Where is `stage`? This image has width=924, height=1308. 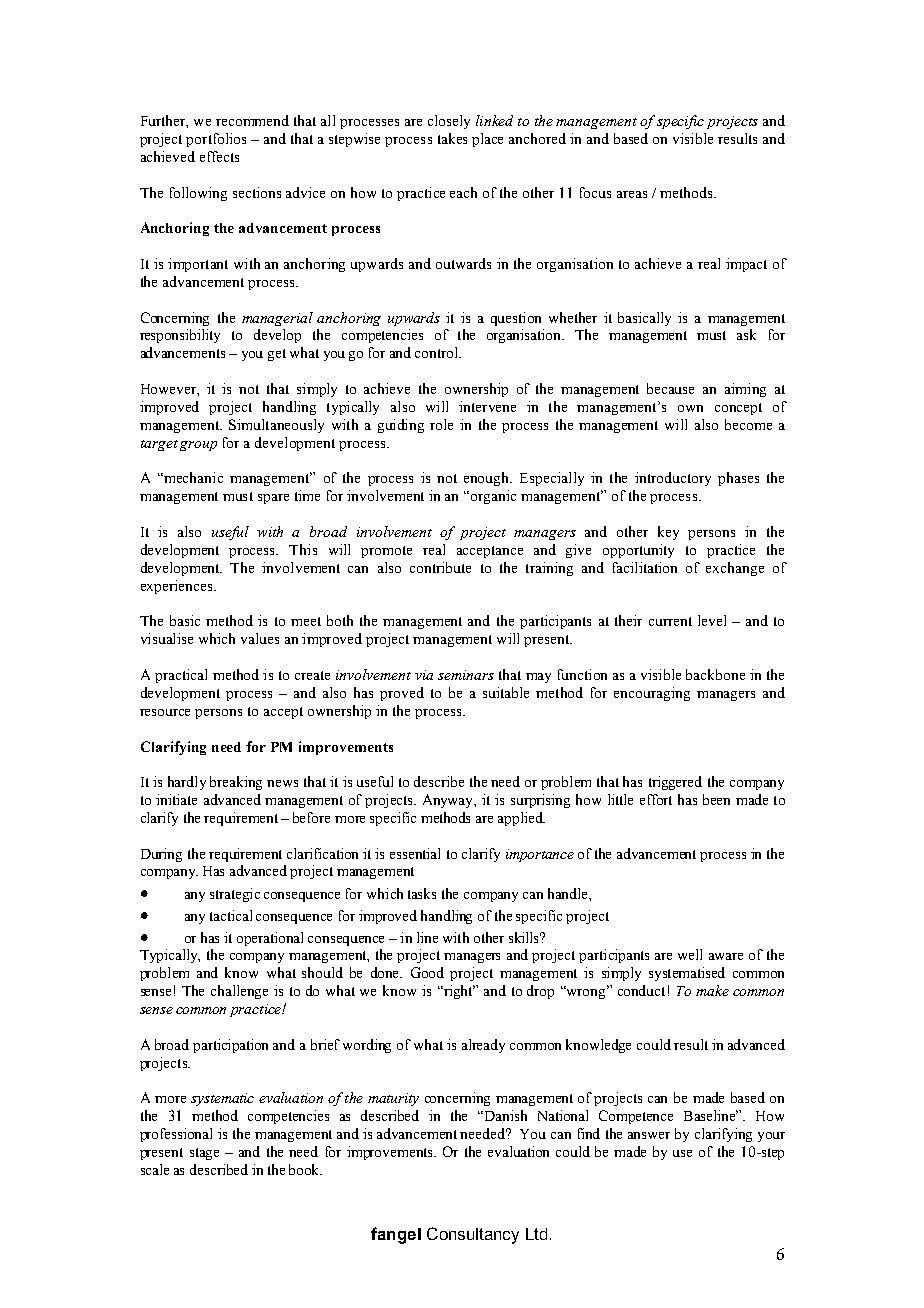
stage is located at coordinates (204, 1154).
